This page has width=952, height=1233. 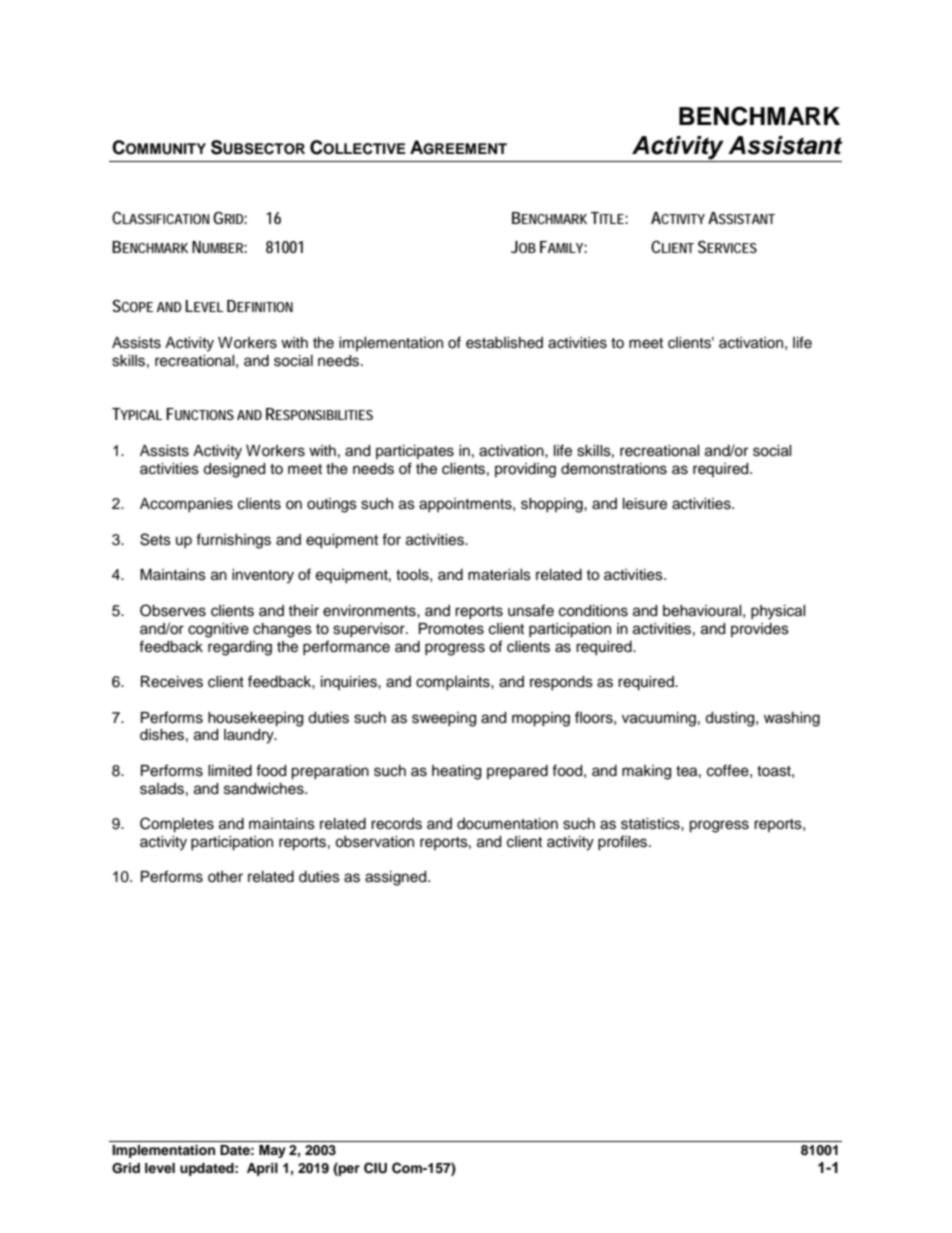 I want to click on established, so click(x=504, y=343).
